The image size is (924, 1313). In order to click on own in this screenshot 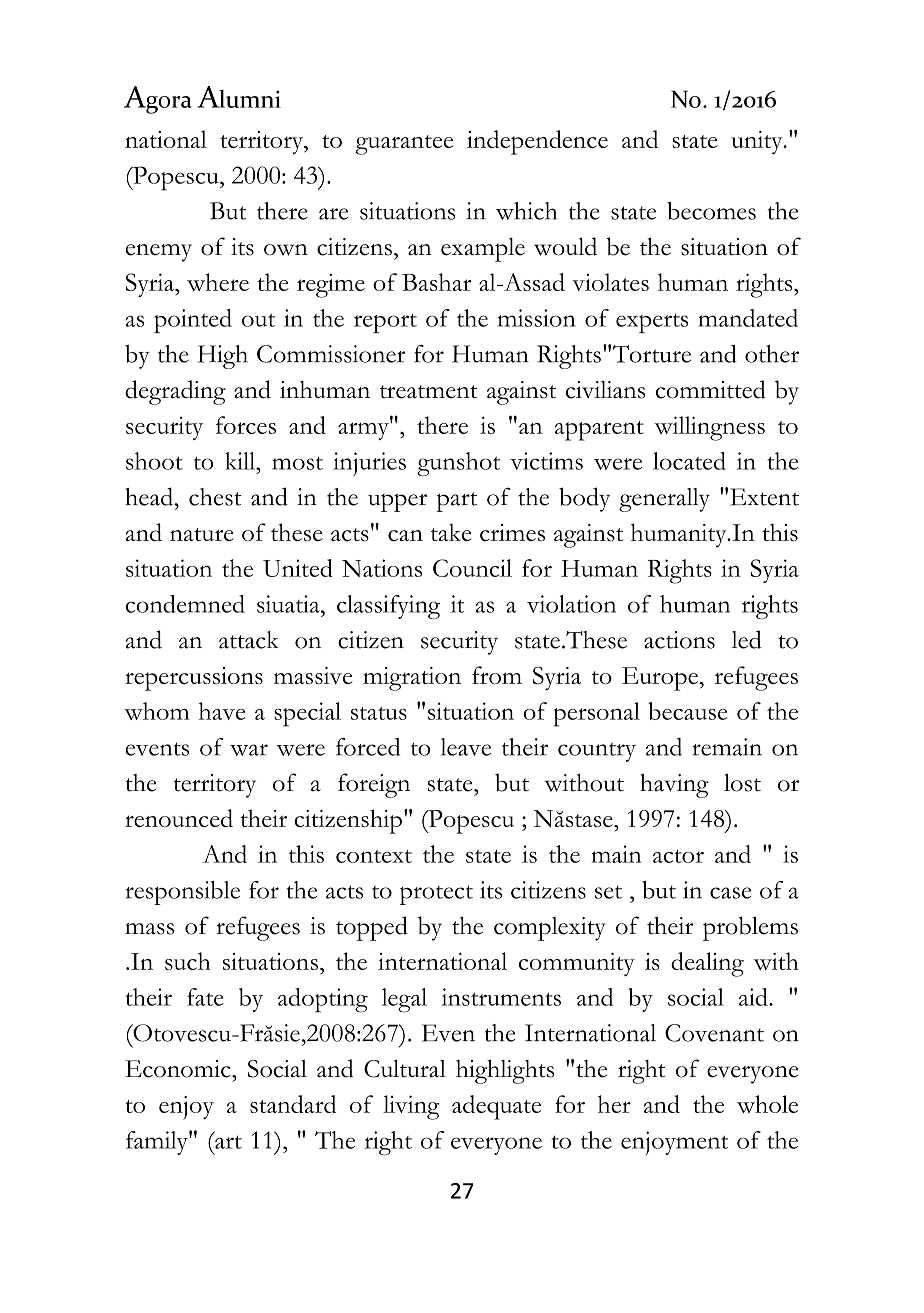, I will do `click(286, 250)`.
